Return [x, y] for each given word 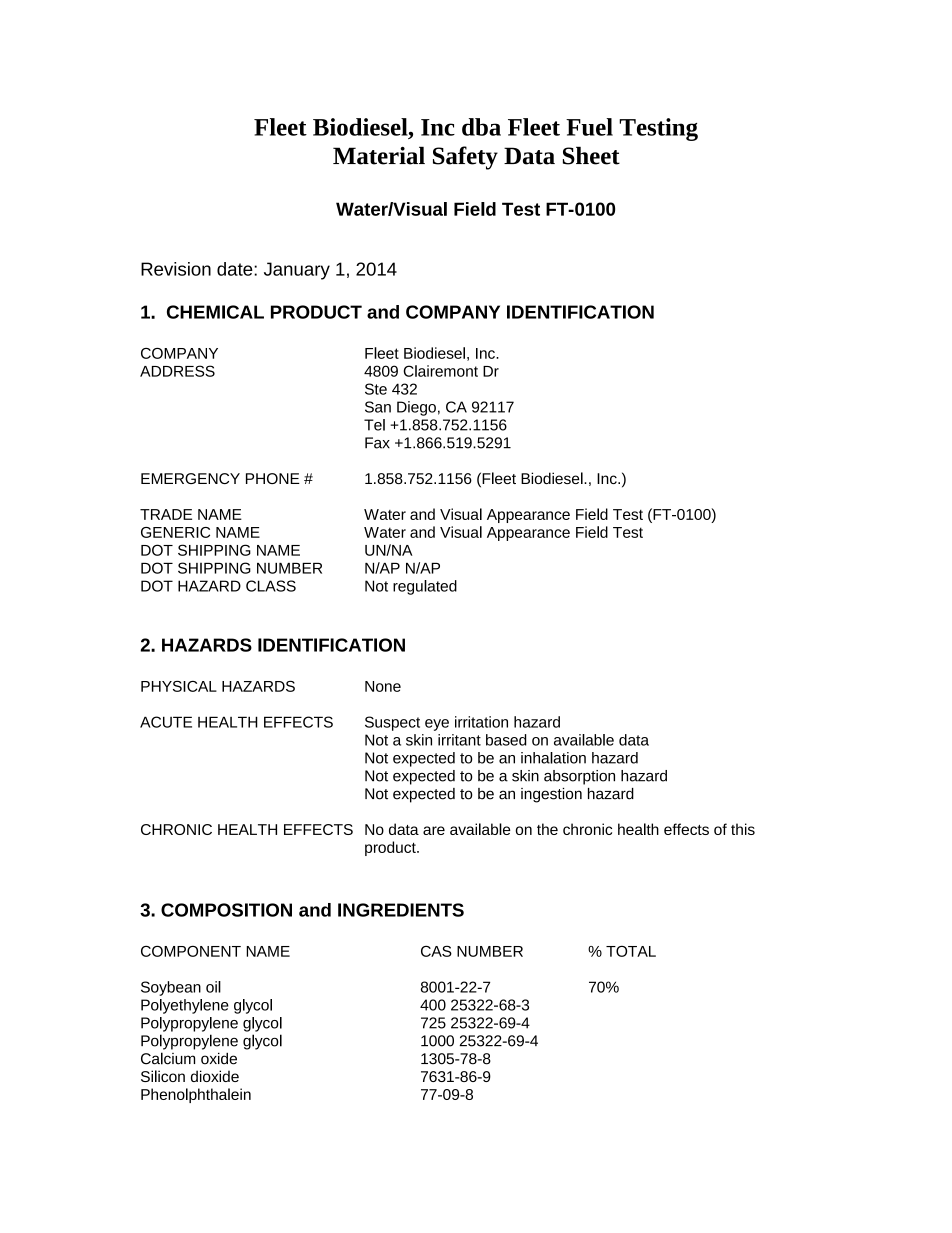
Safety [465, 158]
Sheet [591, 155]
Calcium [168, 1058]
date [236, 269]
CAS [436, 951]
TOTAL [631, 951]
